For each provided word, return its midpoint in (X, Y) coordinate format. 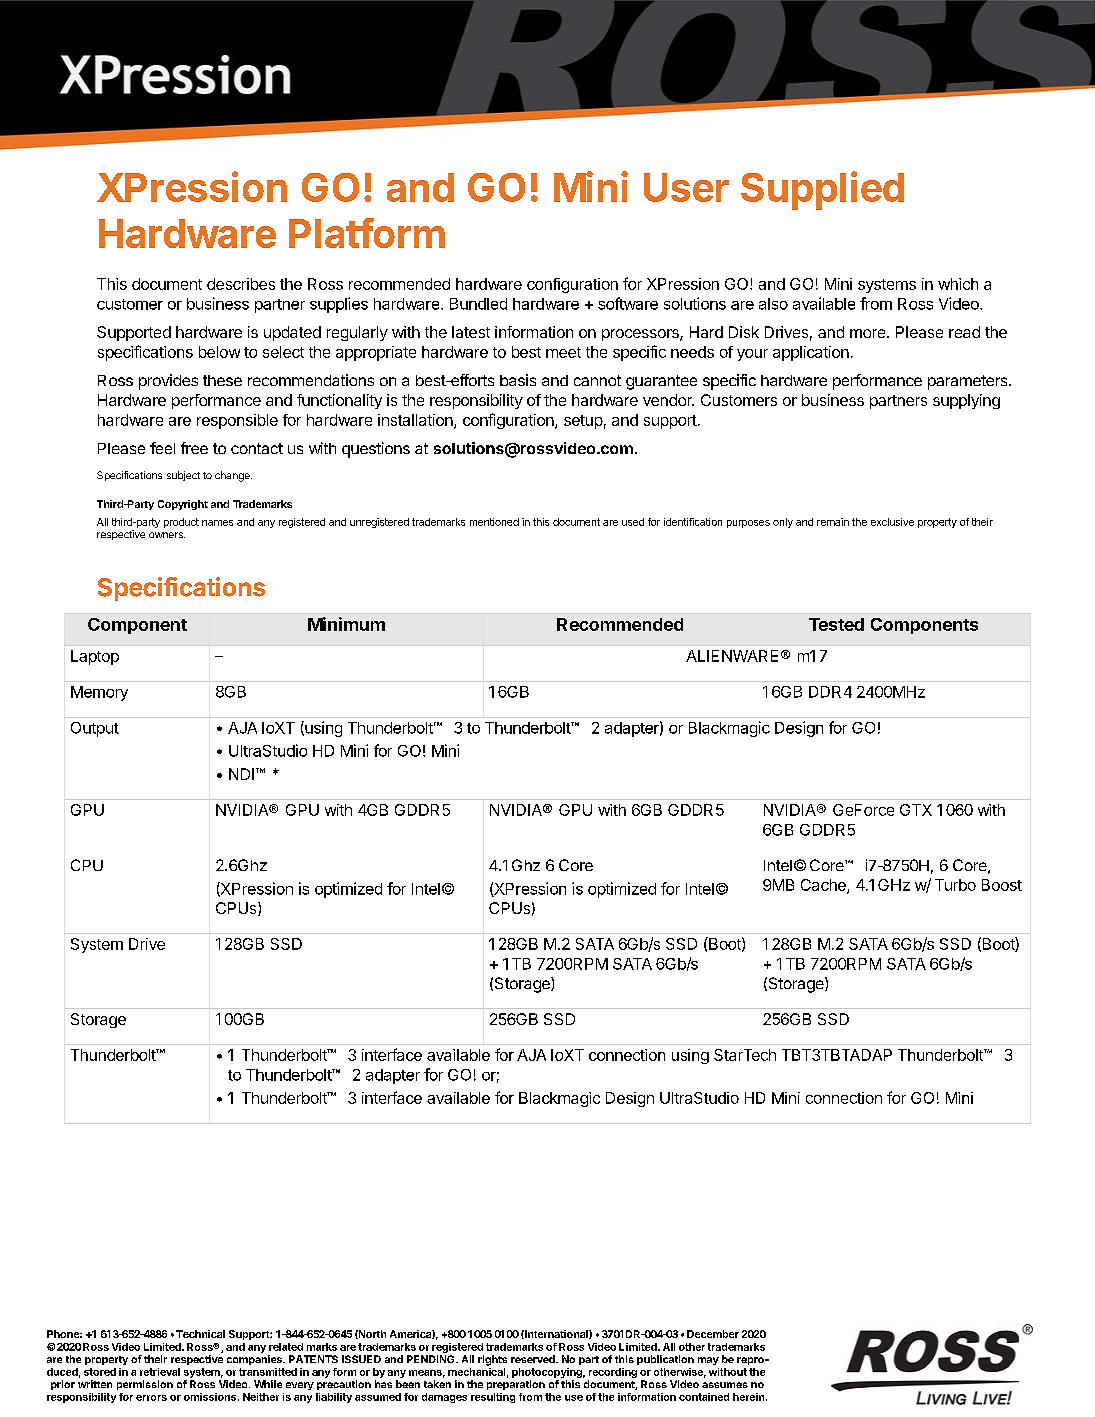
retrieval (160, 1372)
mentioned (494, 522)
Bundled (478, 304)
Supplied (822, 190)
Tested (836, 624)
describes (241, 284)
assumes (725, 1385)
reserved (534, 1359)
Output (95, 729)
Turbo (955, 885)
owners (167, 535)
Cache (824, 886)
